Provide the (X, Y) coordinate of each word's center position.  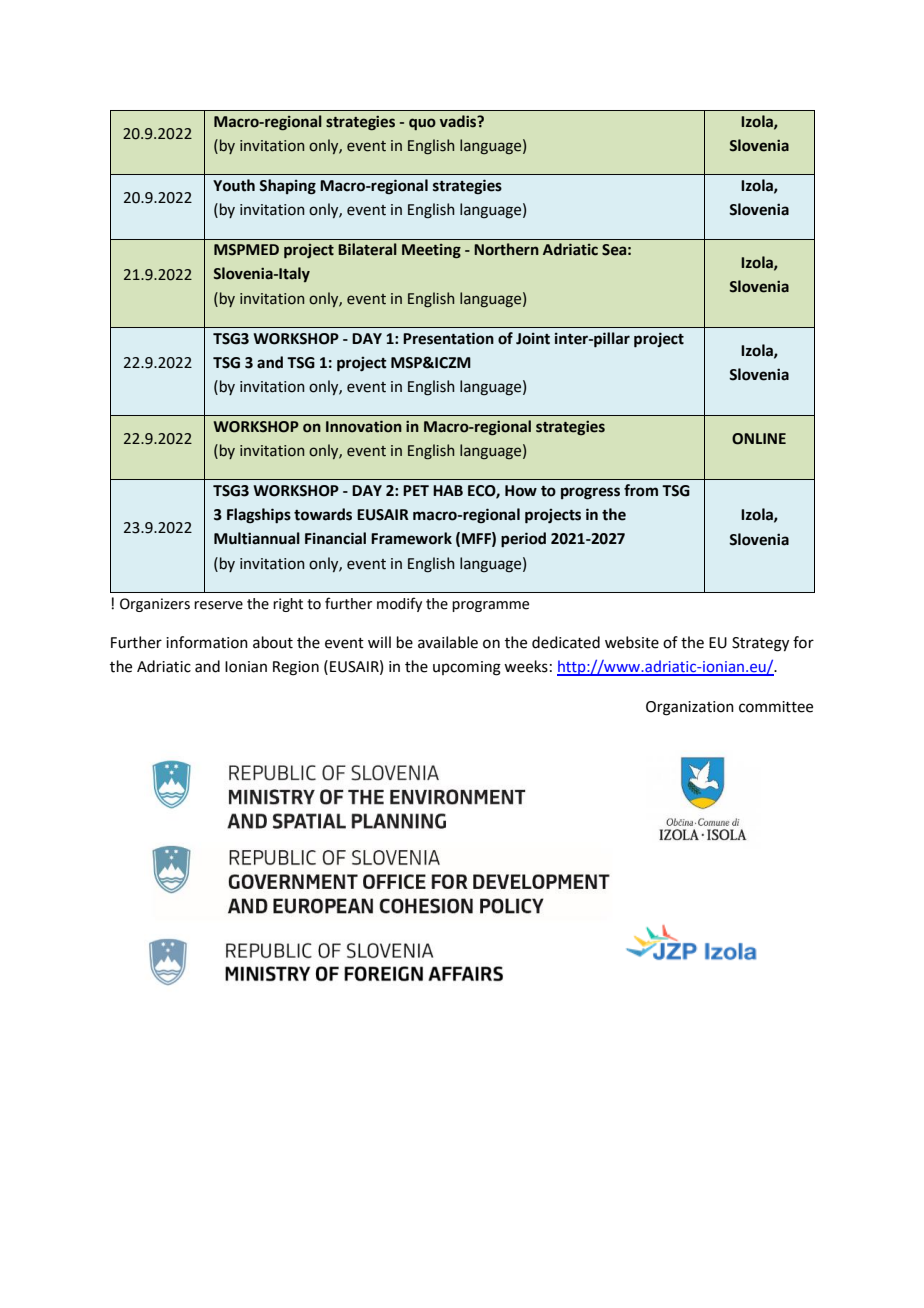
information (207, 642)
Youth (234, 185)
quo (422, 124)
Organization (690, 708)
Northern (506, 249)
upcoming (467, 668)
